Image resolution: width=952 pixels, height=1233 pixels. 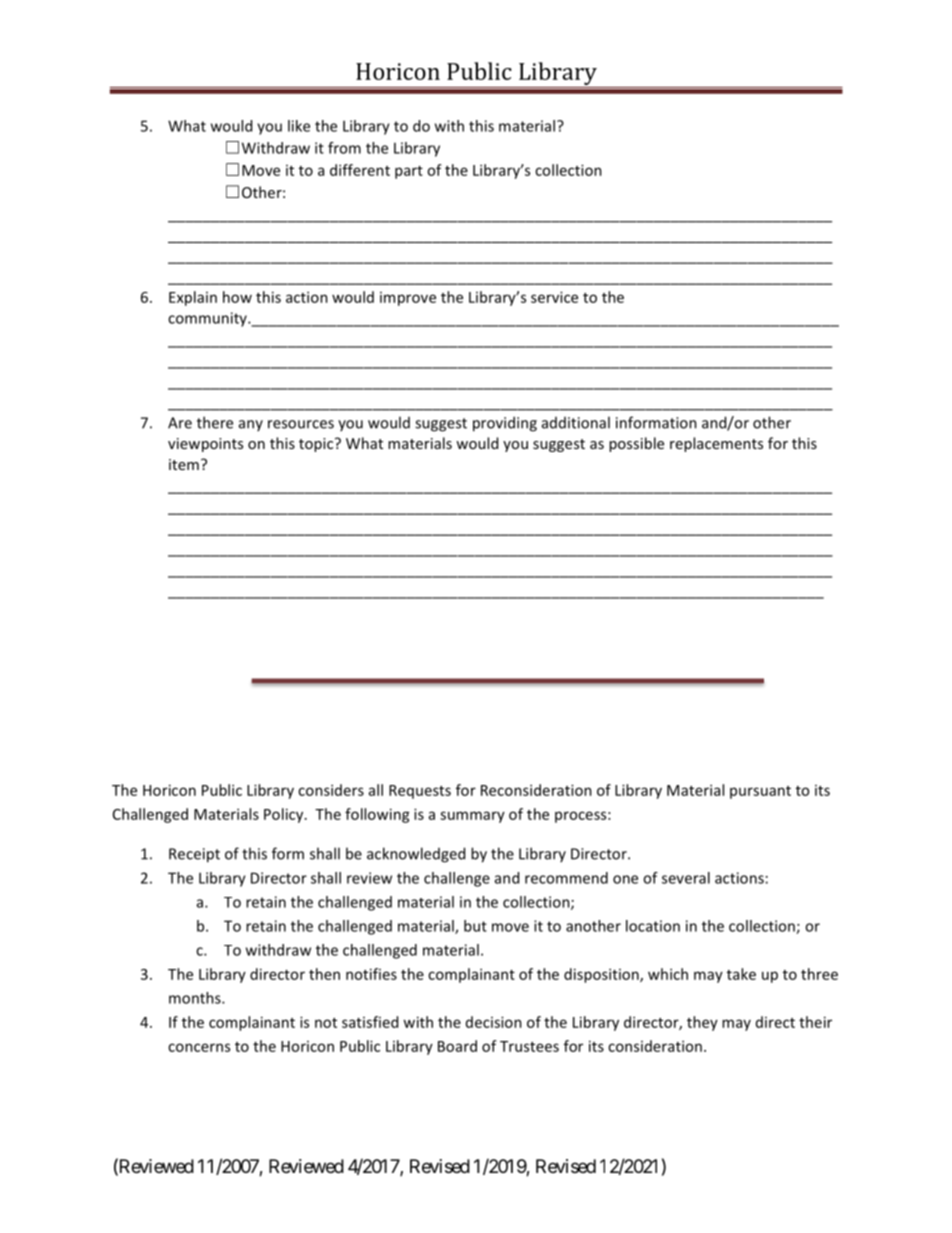 I want to click on part, so click(x=409, y=172).
